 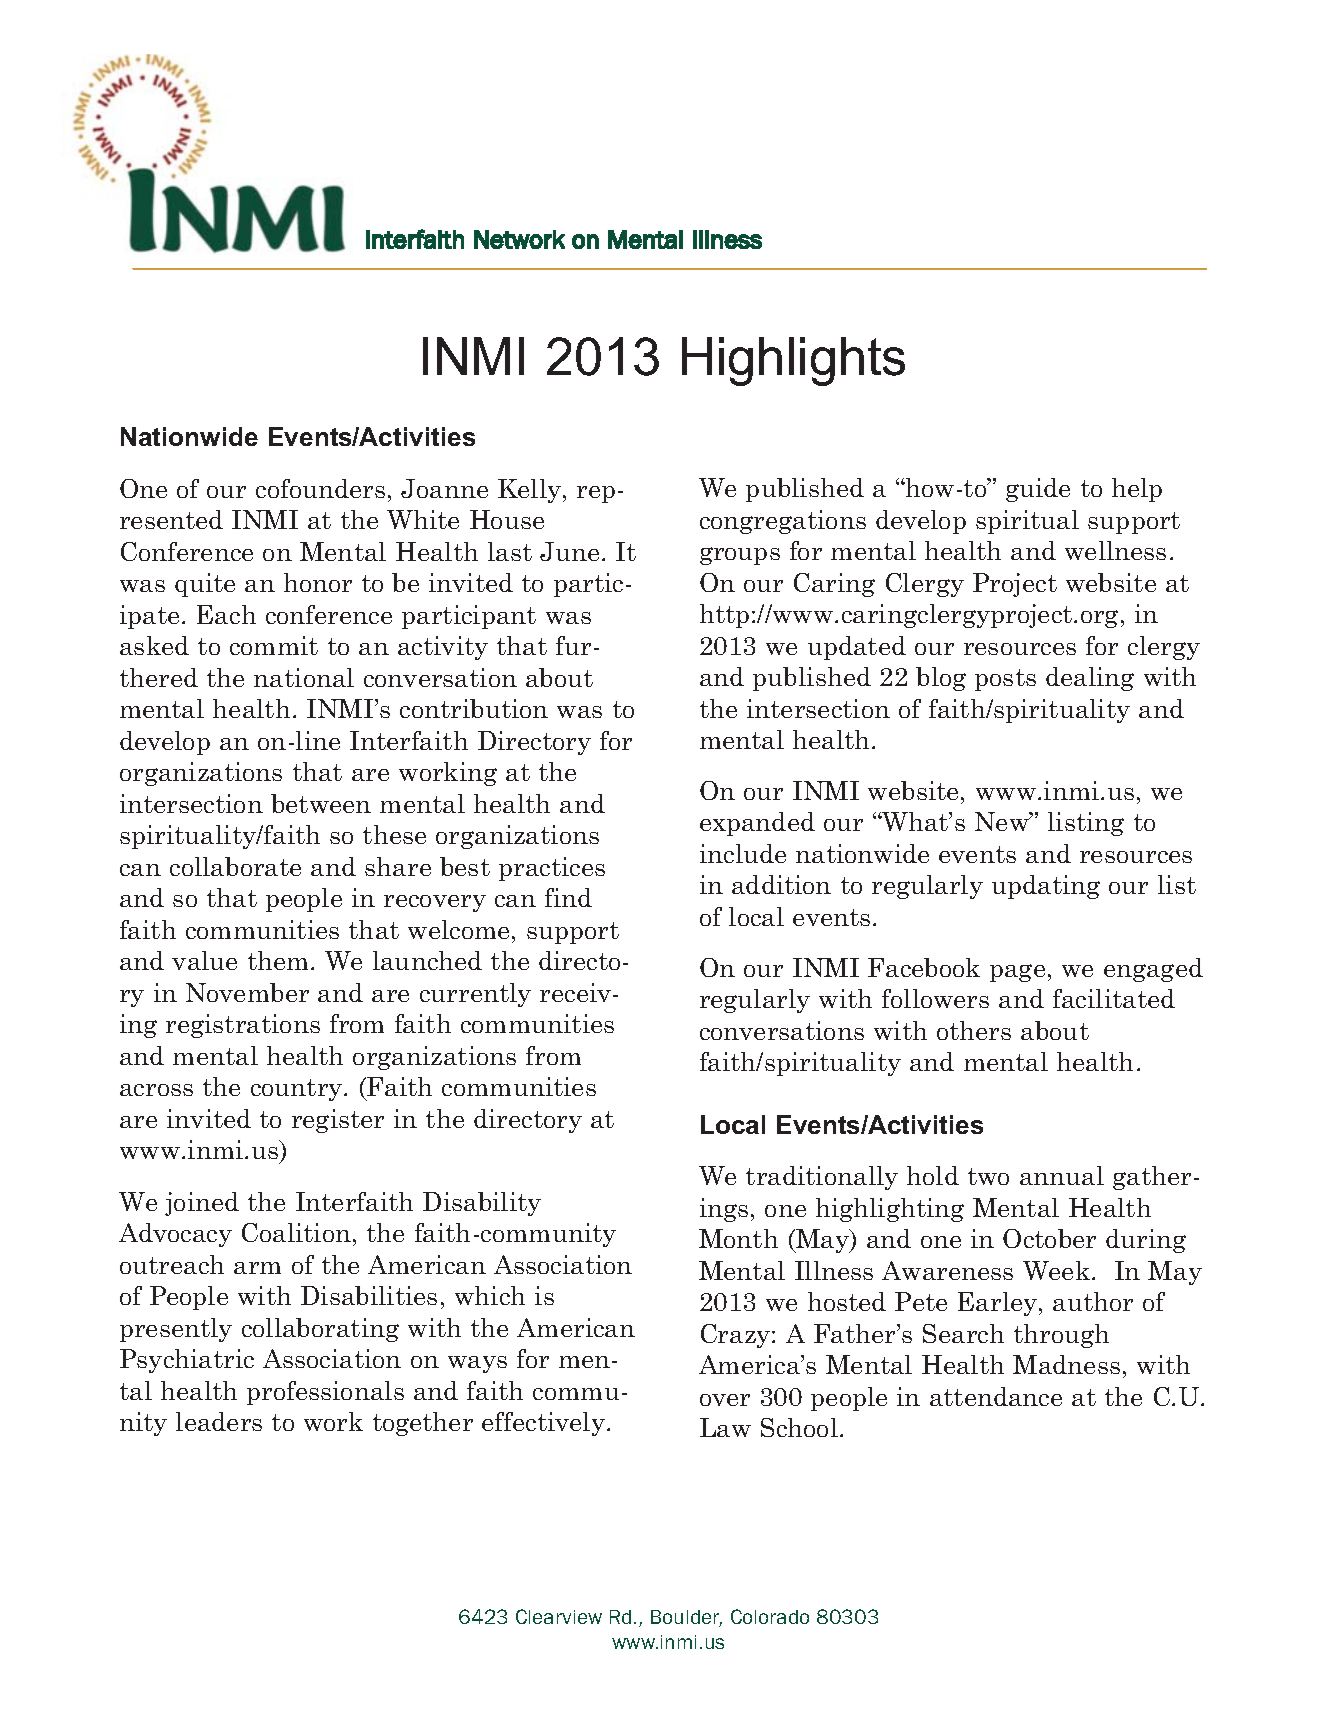 I want to click on Highlights, so click(x=793, y=361).
